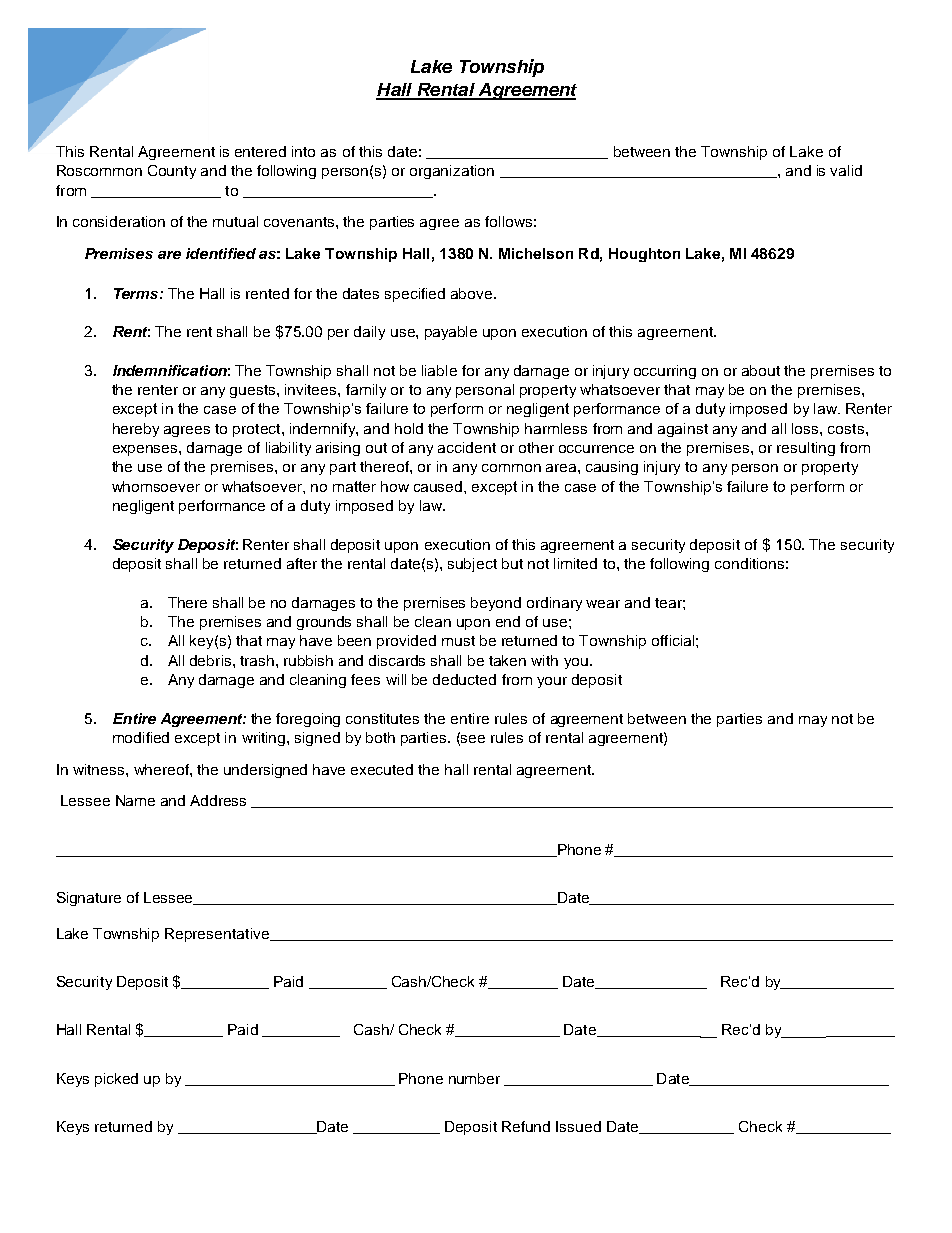  What do you see at coordinates (116, 1080) in the screenshot?
I see `picked` at bounding box center [116, 1080].
